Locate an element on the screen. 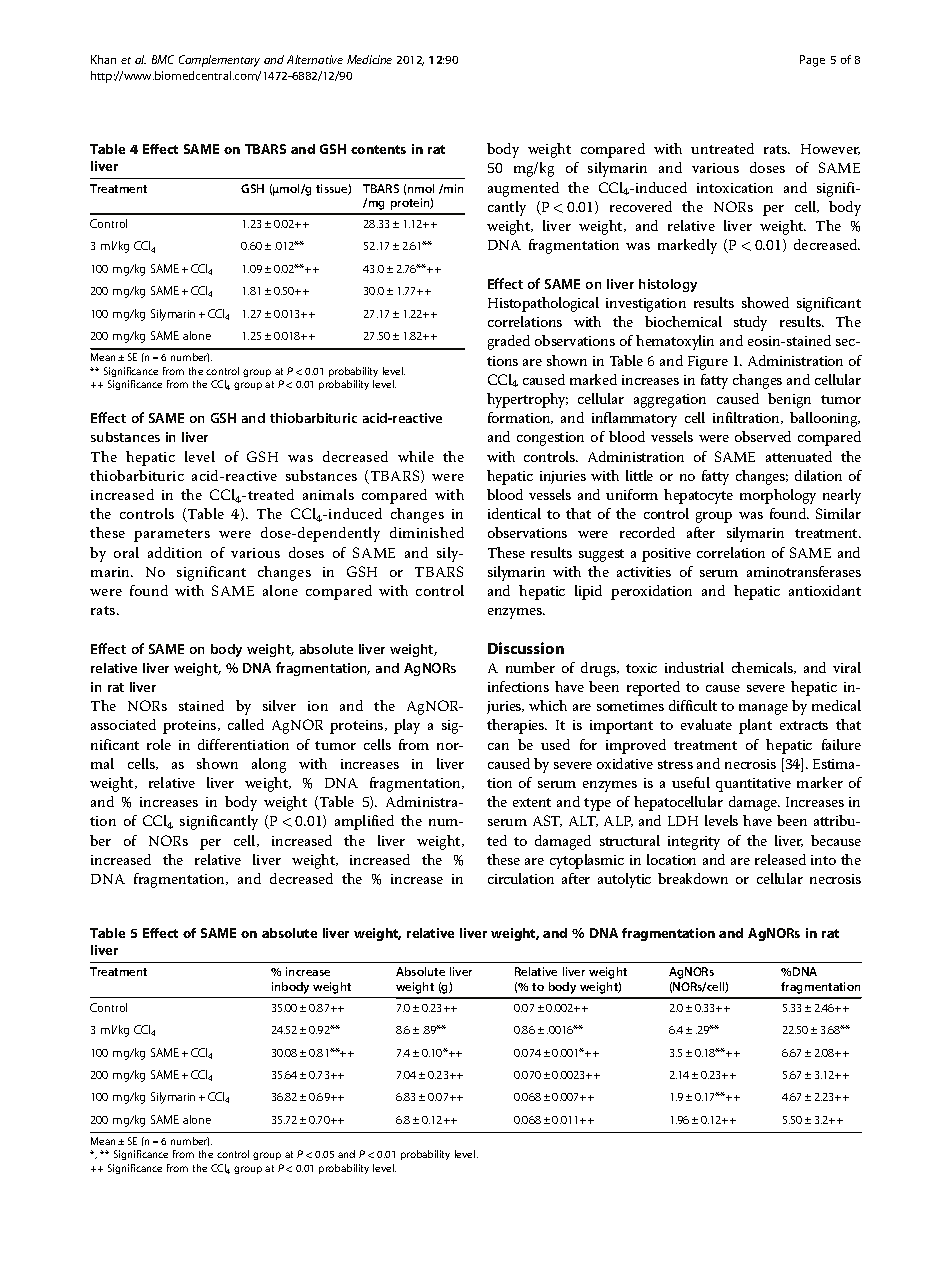 Image resolution: width=952 pixels, height=1270 pixels. while is located at coordinates (416, 456).
